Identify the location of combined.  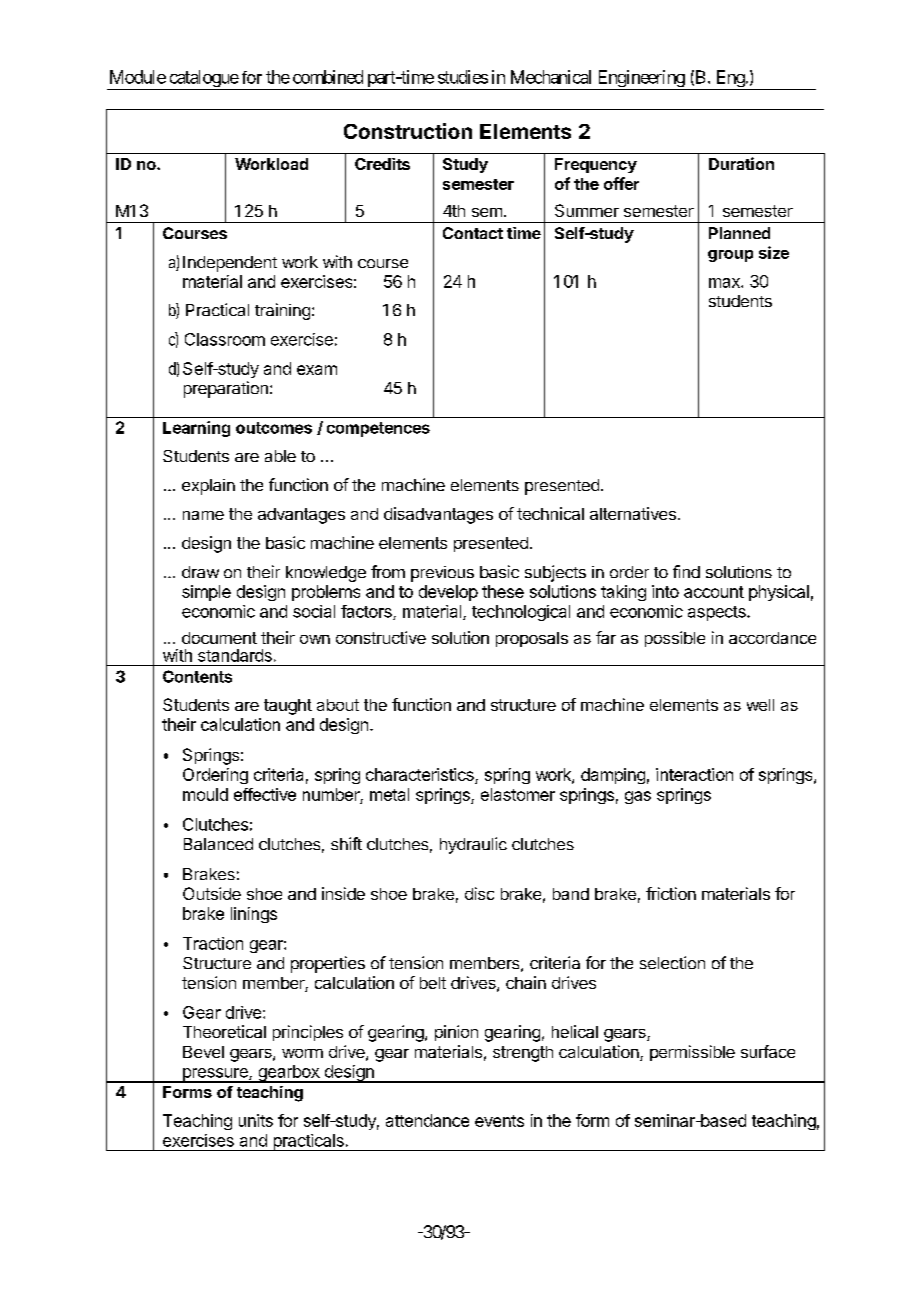
(328, 77).
